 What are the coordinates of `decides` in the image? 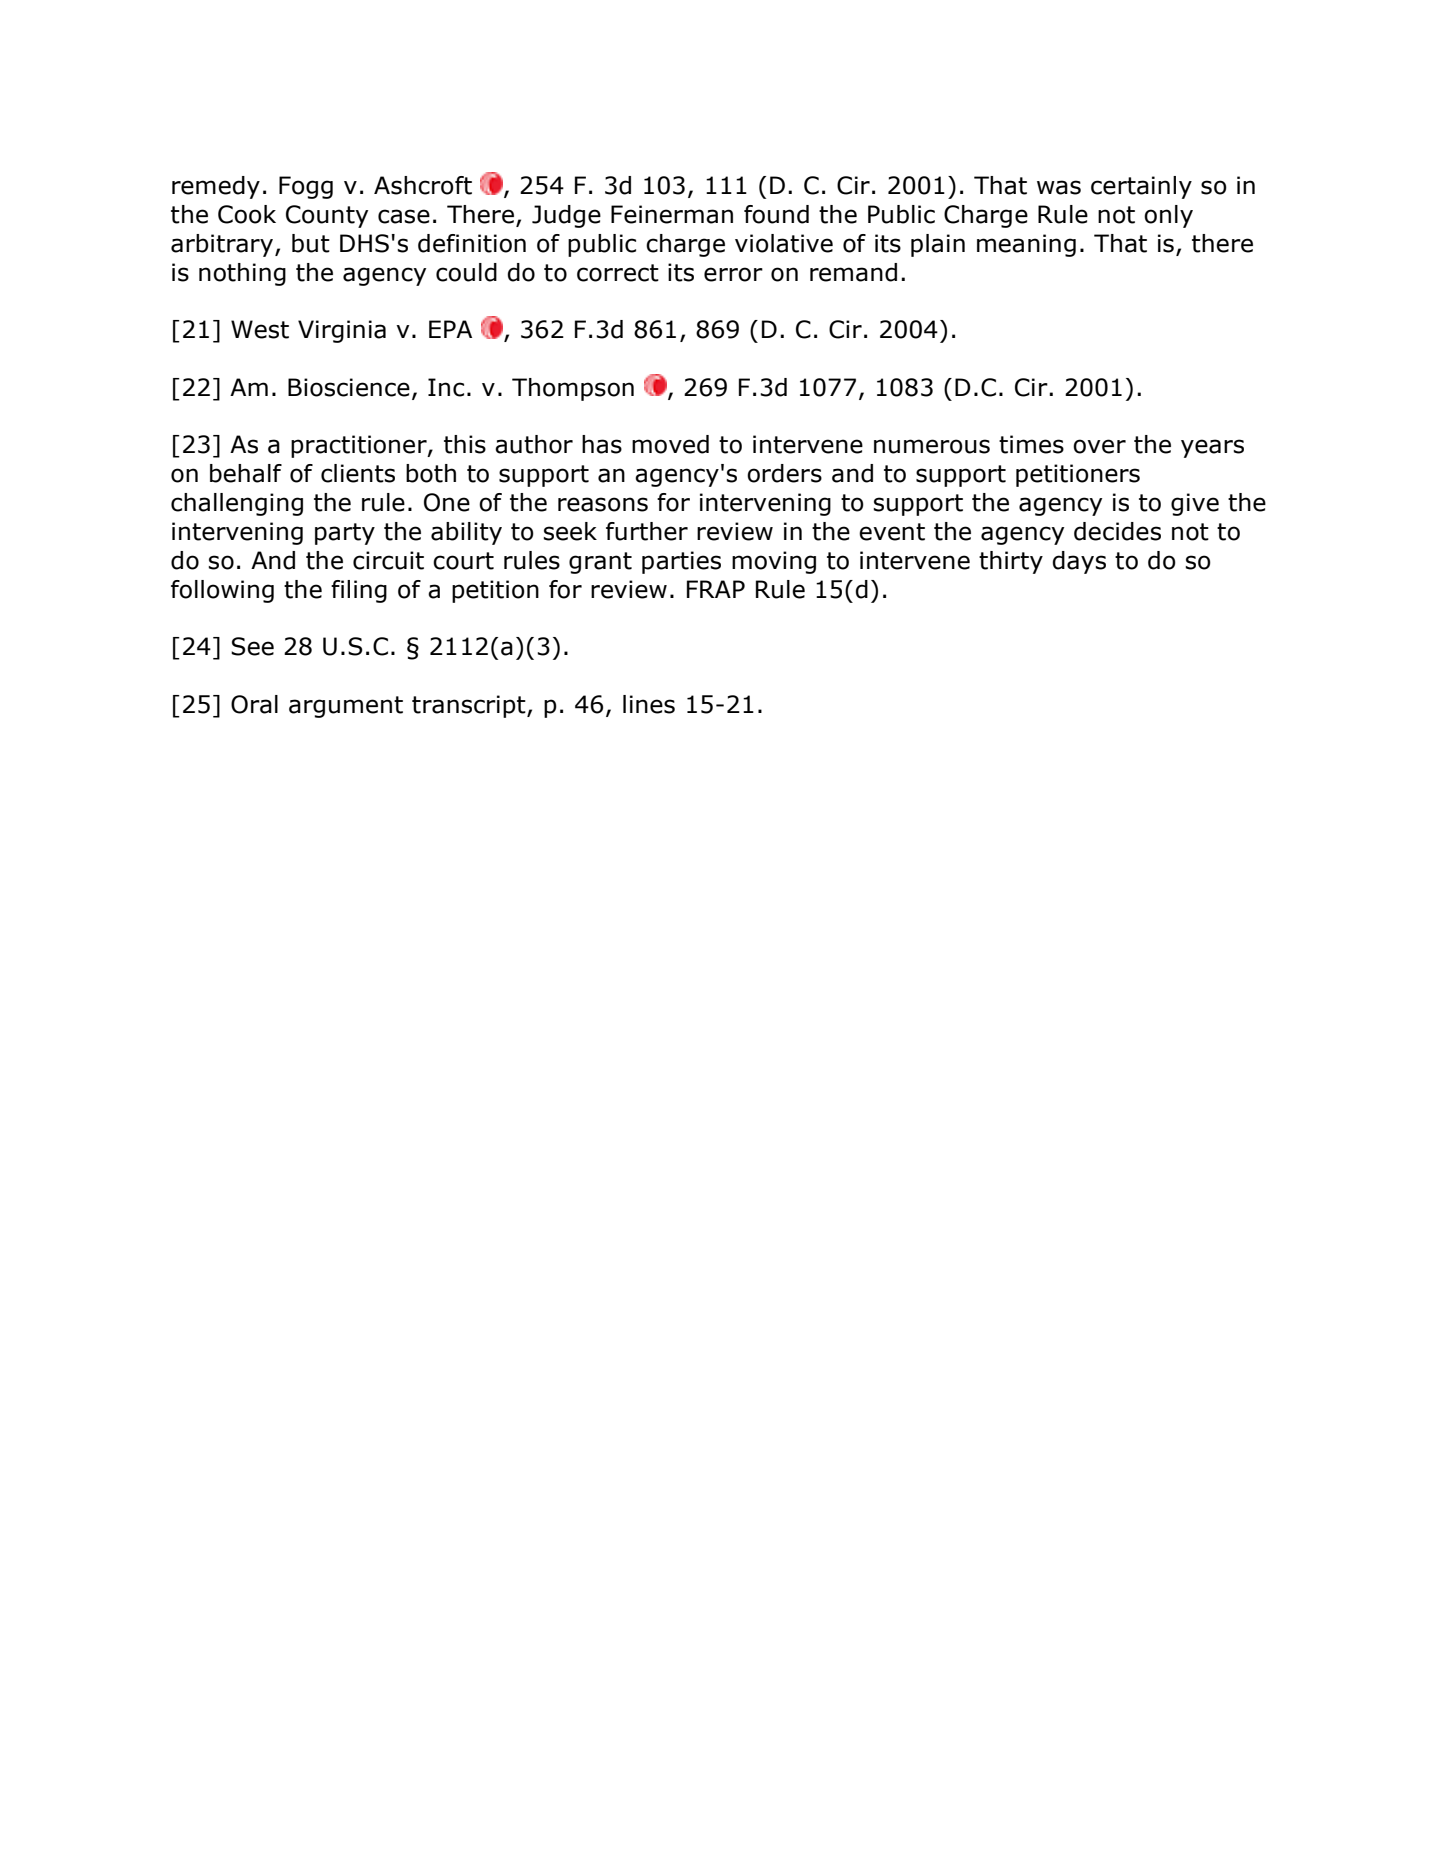 It's located at (1117, 531).
